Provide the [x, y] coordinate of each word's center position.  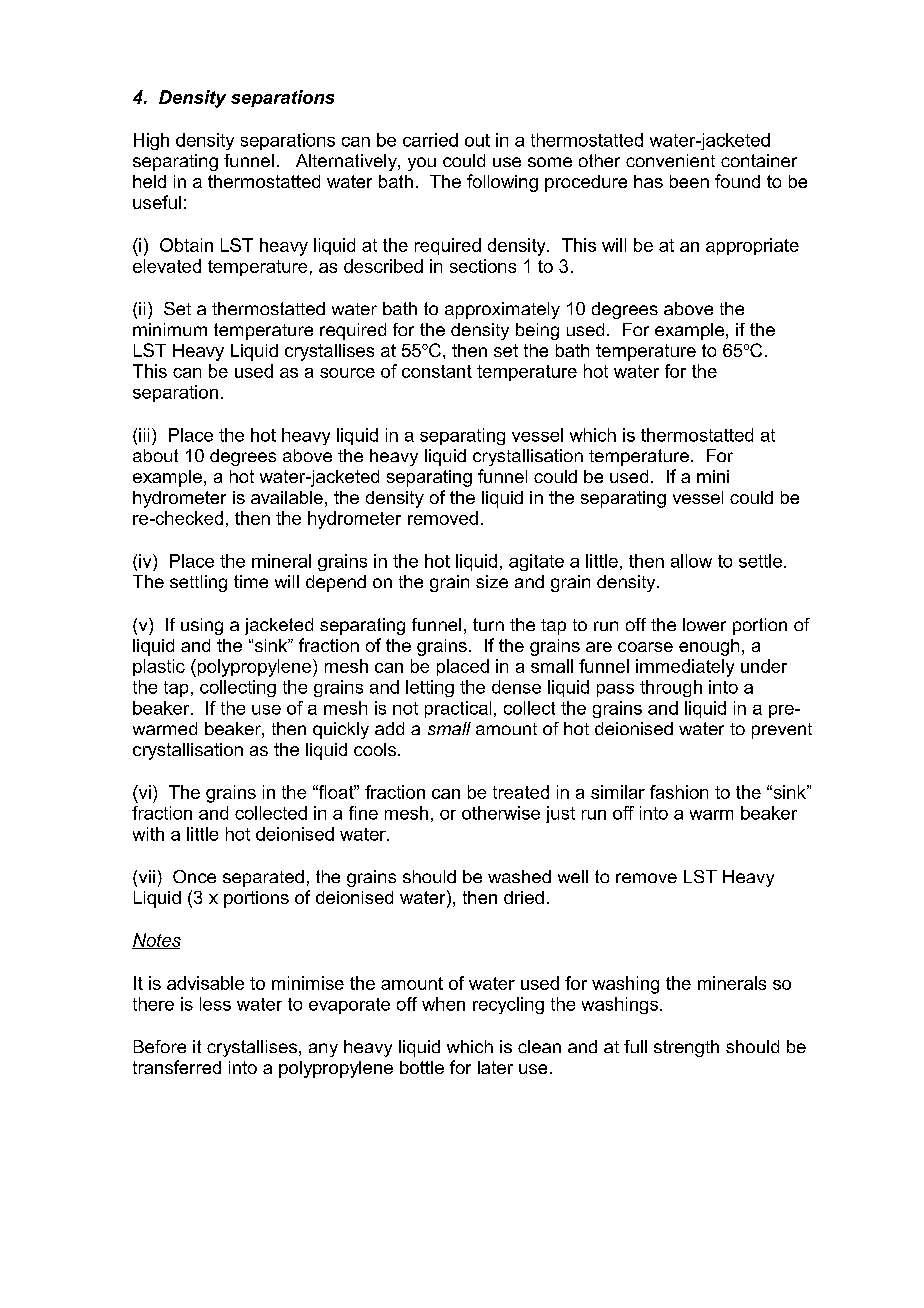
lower [704, 624]
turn [488, 624]
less [215, 1004]
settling [198, 583]
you [422, 164]
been [689, 181]
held [149, 181]
